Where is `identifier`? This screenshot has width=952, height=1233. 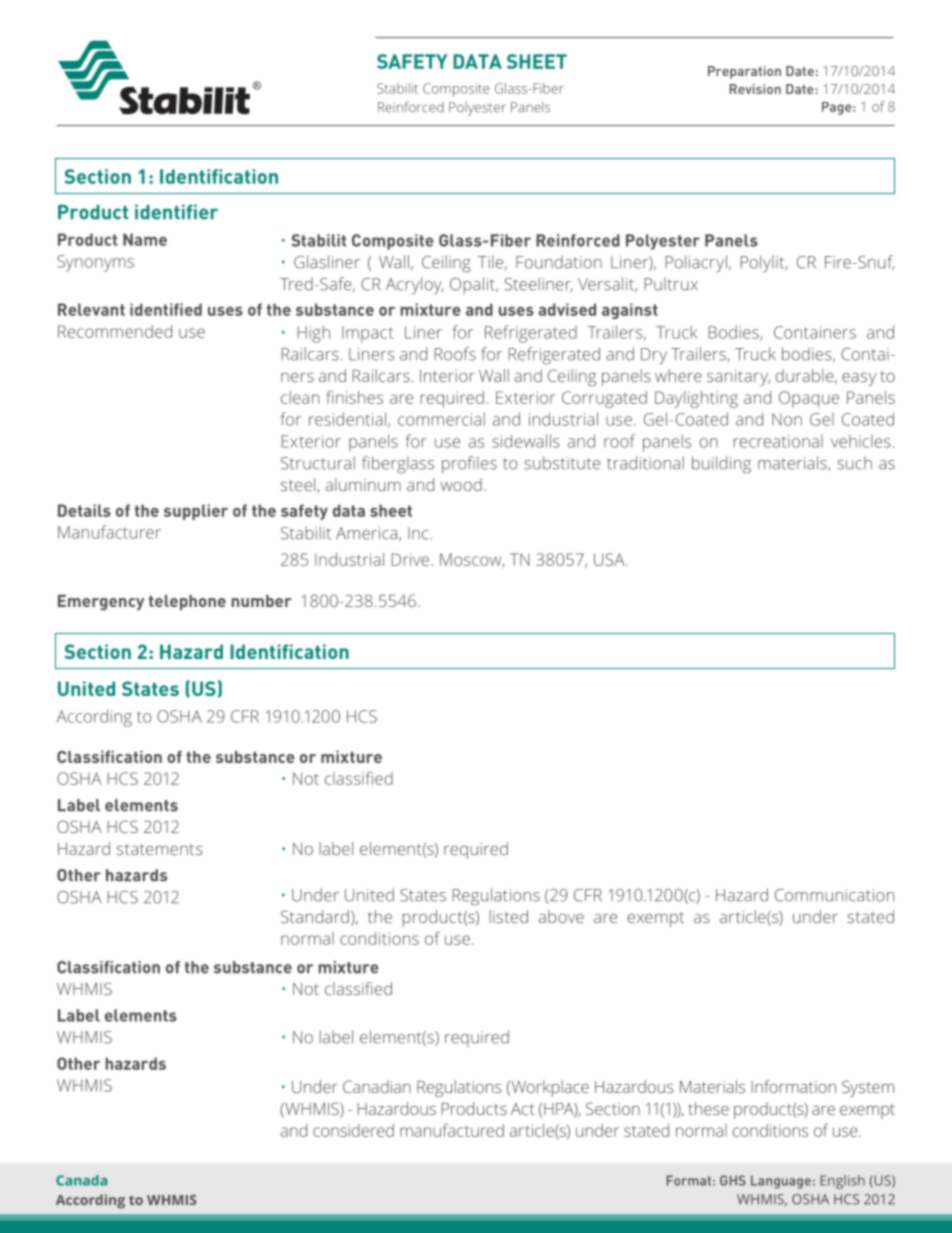
identifier is located at coordinates (176, 212).
